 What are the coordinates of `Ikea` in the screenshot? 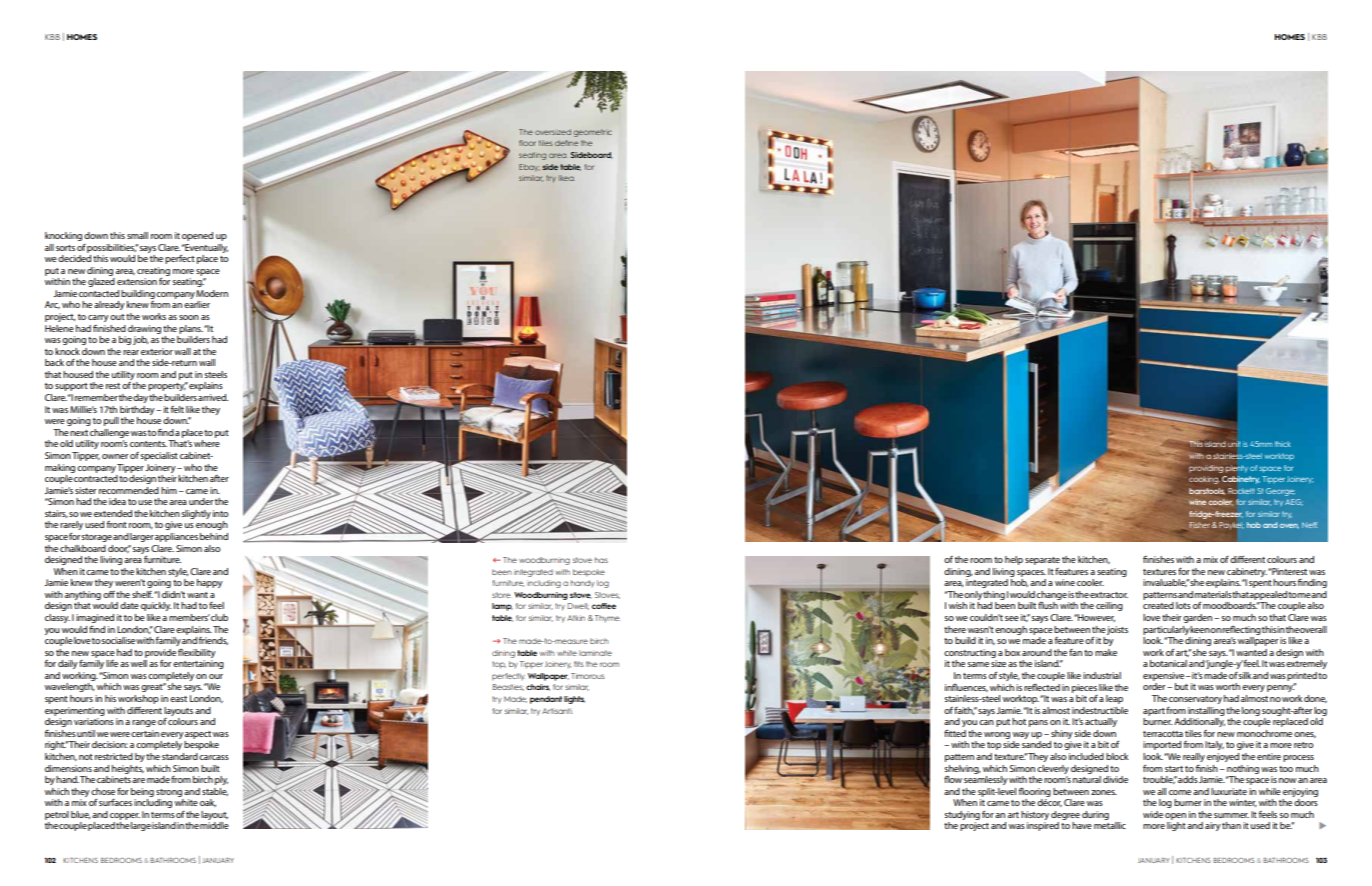 It's located at (566, 178).
